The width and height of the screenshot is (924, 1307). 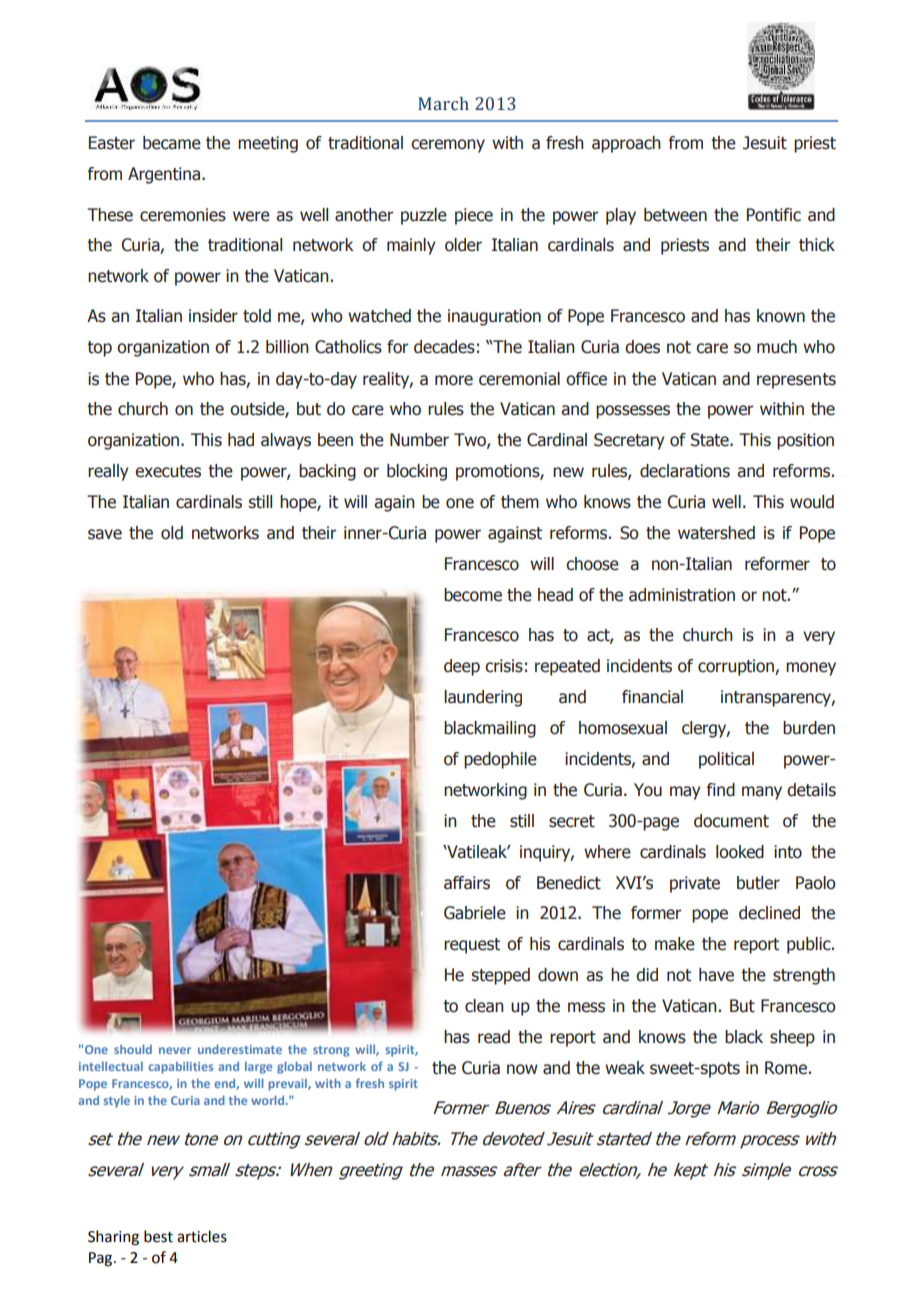 I want to click on ceremony, so click(x=448, y=146).
